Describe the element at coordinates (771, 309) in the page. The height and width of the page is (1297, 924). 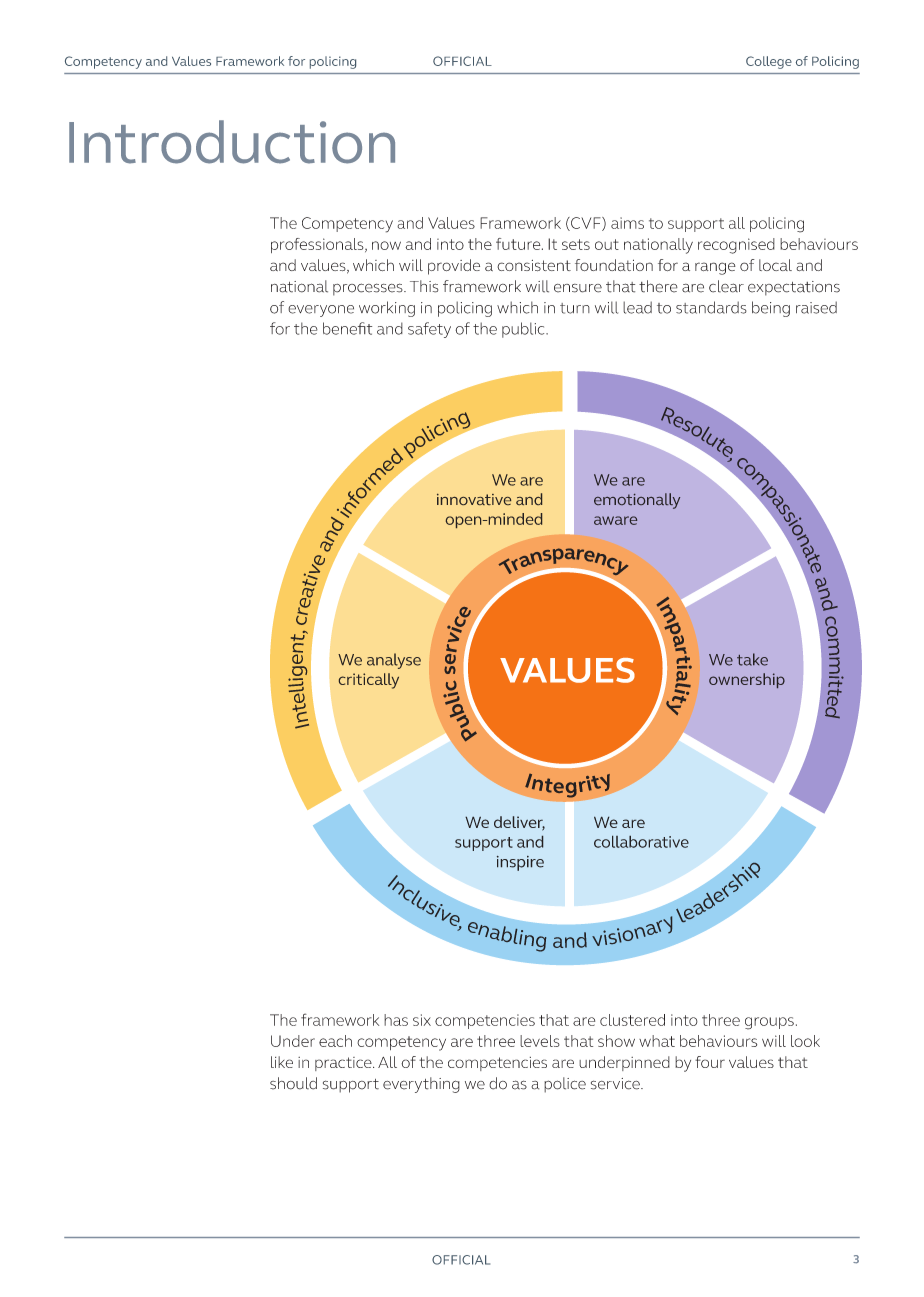
I see `being` at that location.
